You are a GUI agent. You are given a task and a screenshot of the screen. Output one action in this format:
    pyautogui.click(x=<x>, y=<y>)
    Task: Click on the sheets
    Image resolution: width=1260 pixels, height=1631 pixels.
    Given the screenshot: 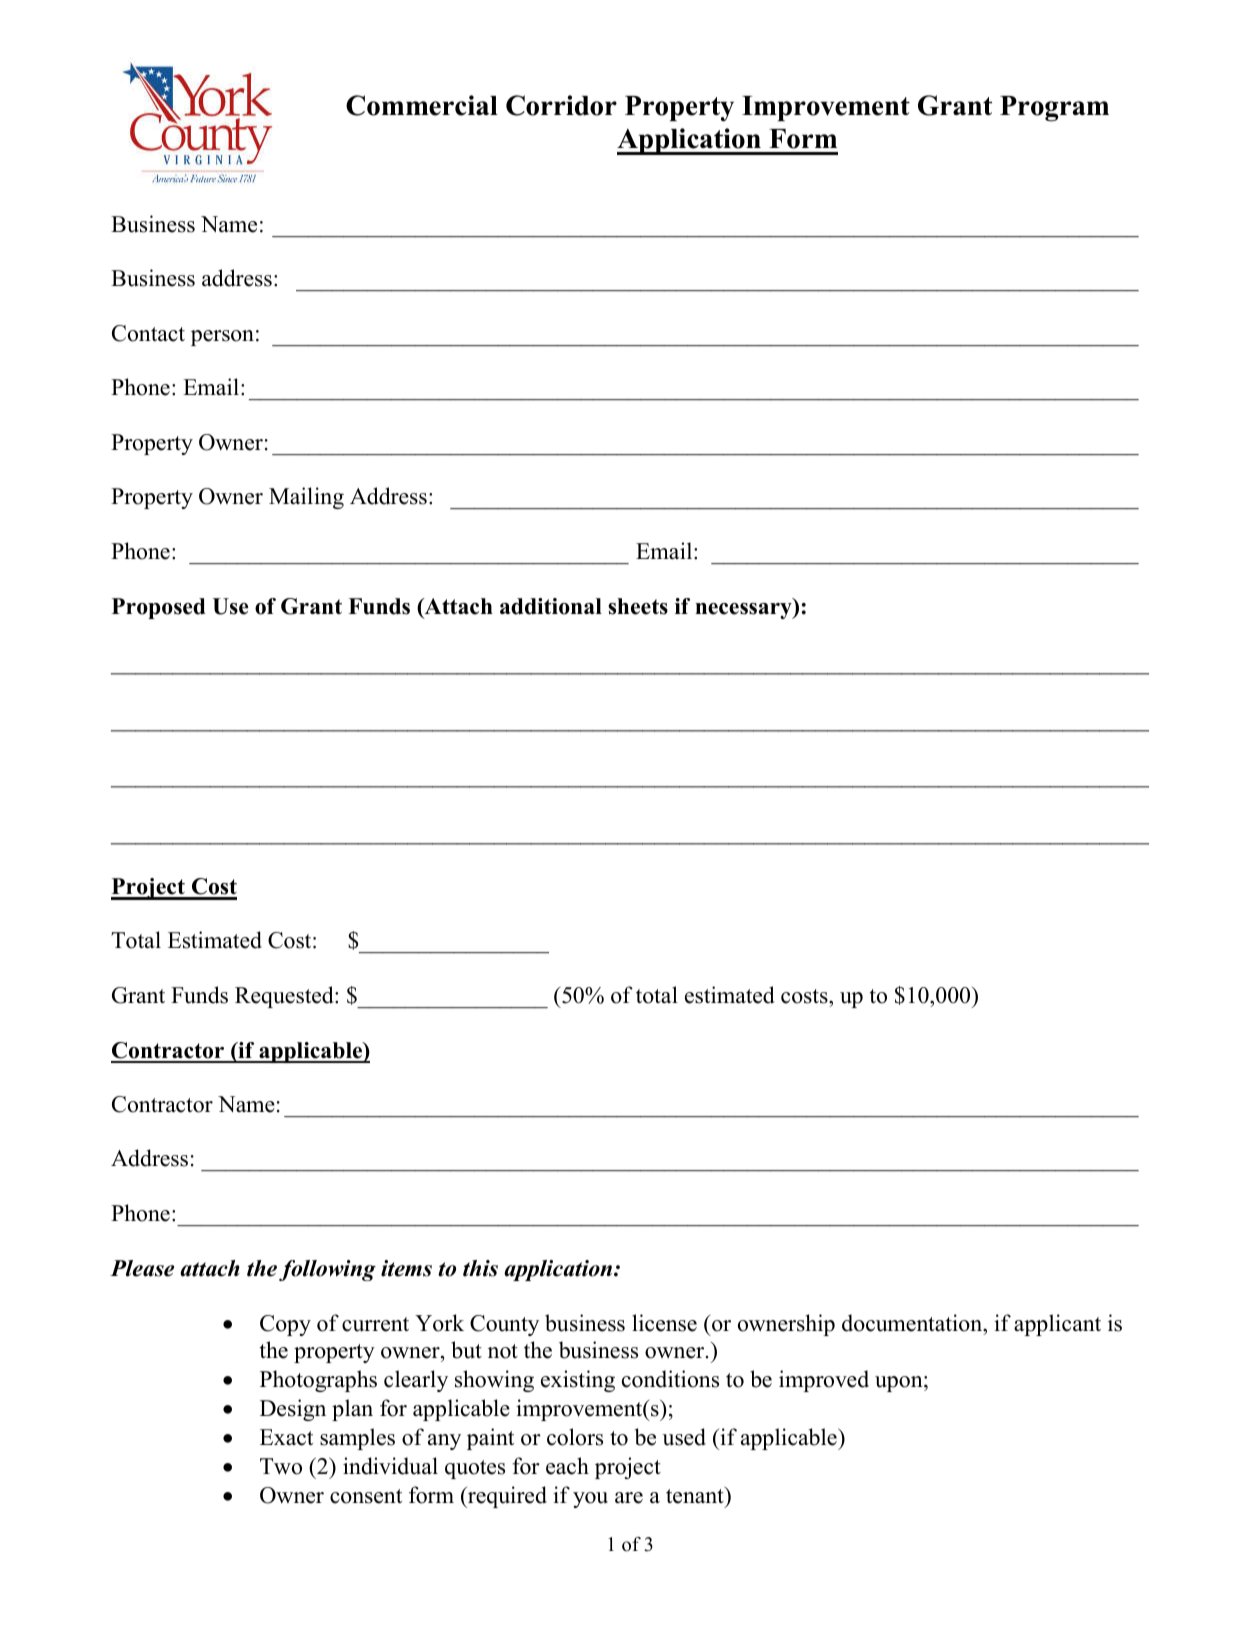 What is the action you would take?
    pyautogui.click(x=638, y=606)
